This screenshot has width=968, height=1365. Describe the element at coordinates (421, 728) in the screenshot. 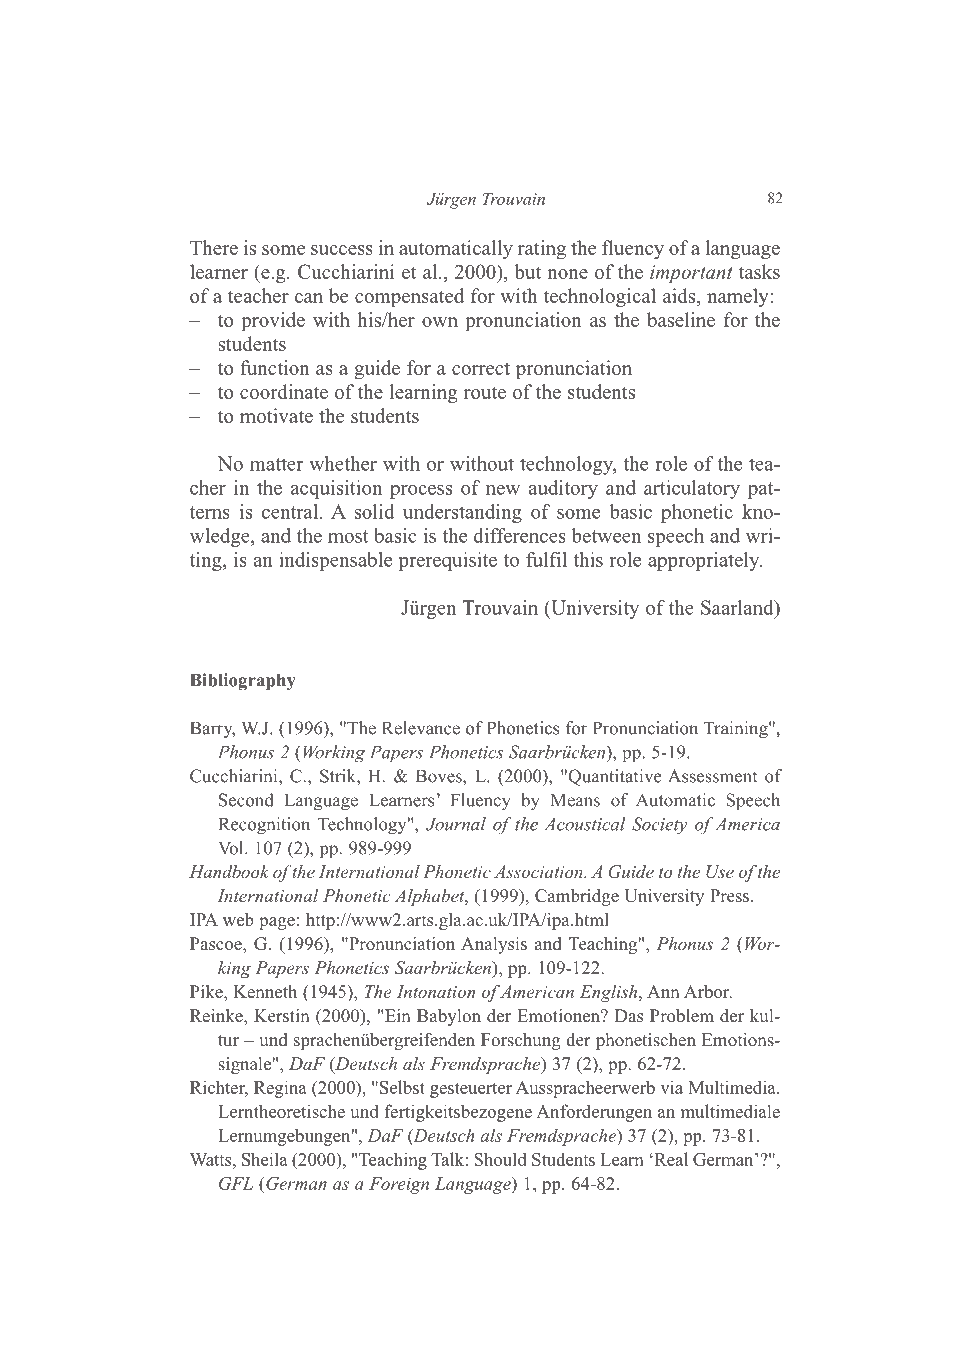

I see `Relevance` at that location.
